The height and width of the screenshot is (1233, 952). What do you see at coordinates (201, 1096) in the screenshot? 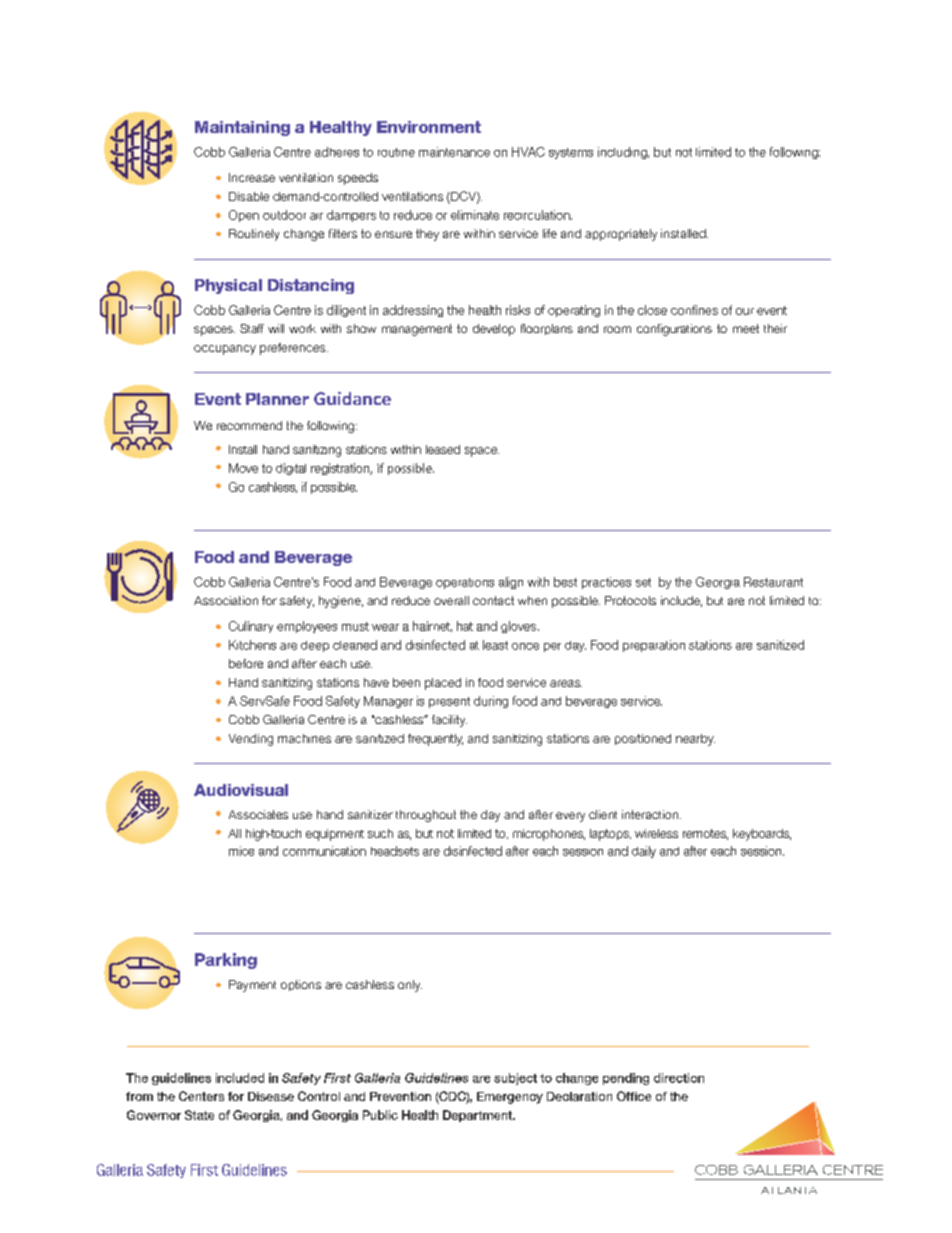
I see `Centers` at bounding box center [201, 1096].
